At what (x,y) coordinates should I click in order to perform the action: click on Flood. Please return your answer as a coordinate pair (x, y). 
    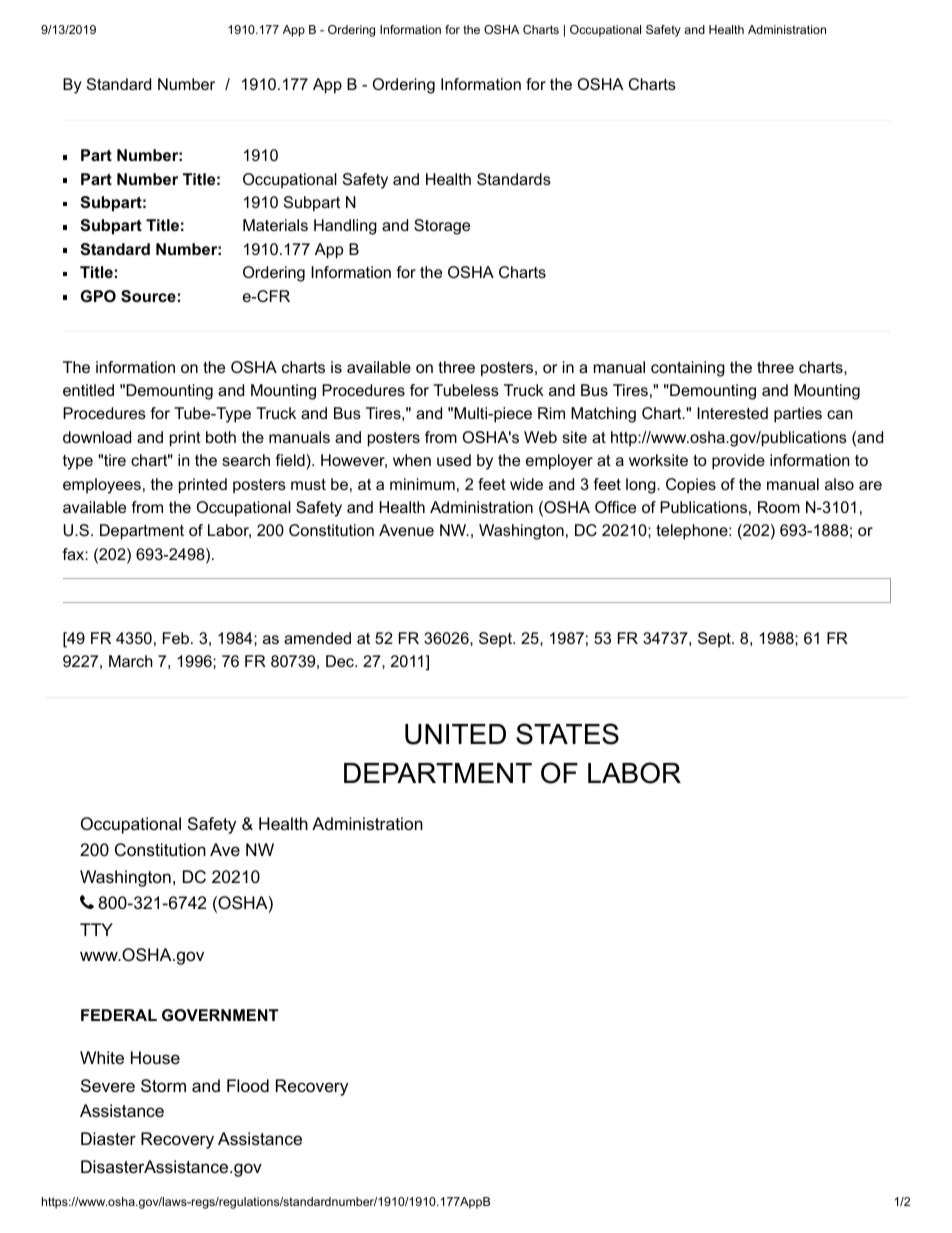
    Looking at the image, I should click on (248, 1085).
